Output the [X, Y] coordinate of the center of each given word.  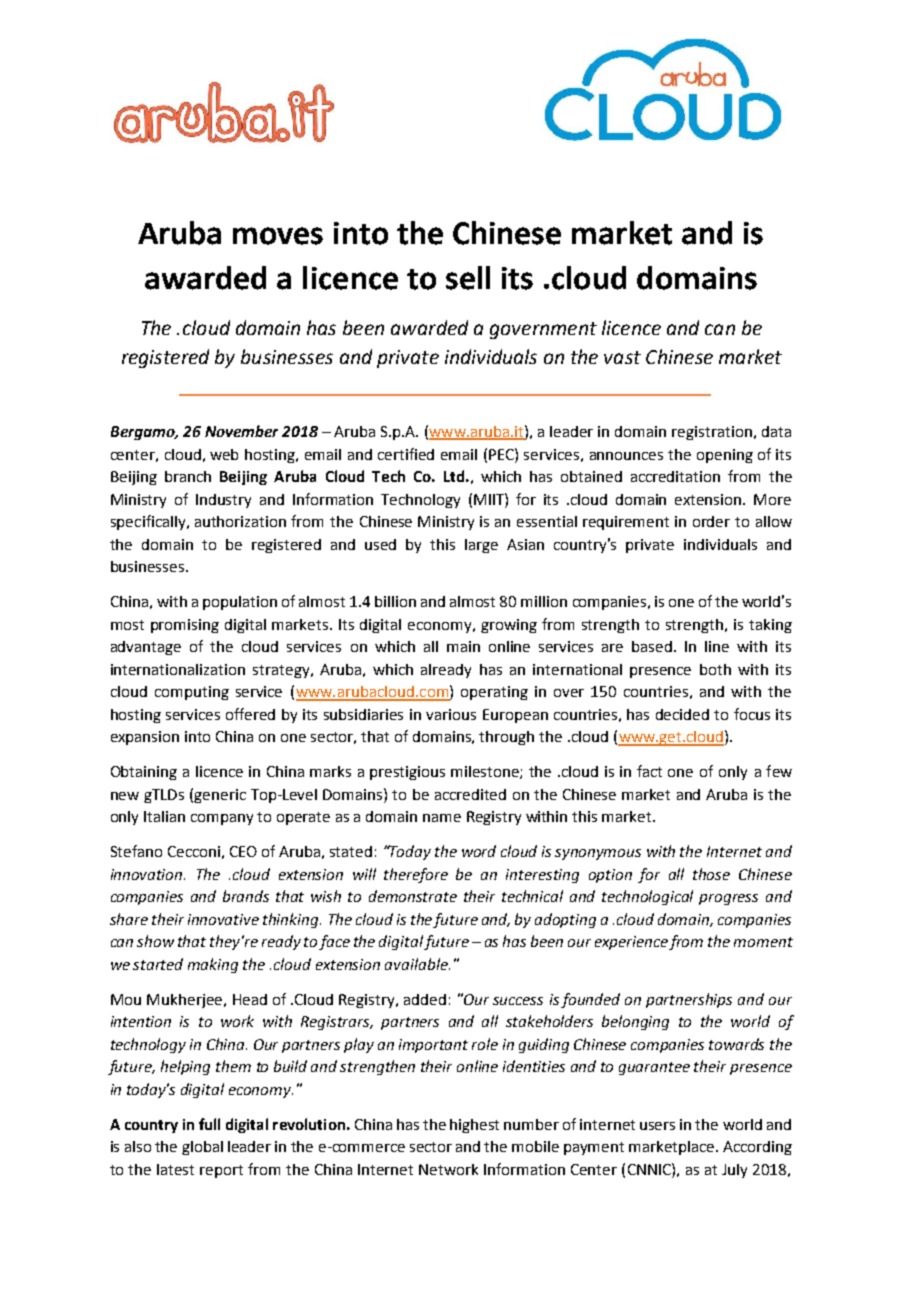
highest [474, 1126]
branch [188, 476]
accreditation [675, 476]
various [451, 714]
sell [468, 278]
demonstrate [413, 896]
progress [728, 899]
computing [192, 693]
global [202, 1148]
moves [278, 236]
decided [682, 714]
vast [622, 357]
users [657, 1126]
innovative [223, 919]
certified [406, 454]
